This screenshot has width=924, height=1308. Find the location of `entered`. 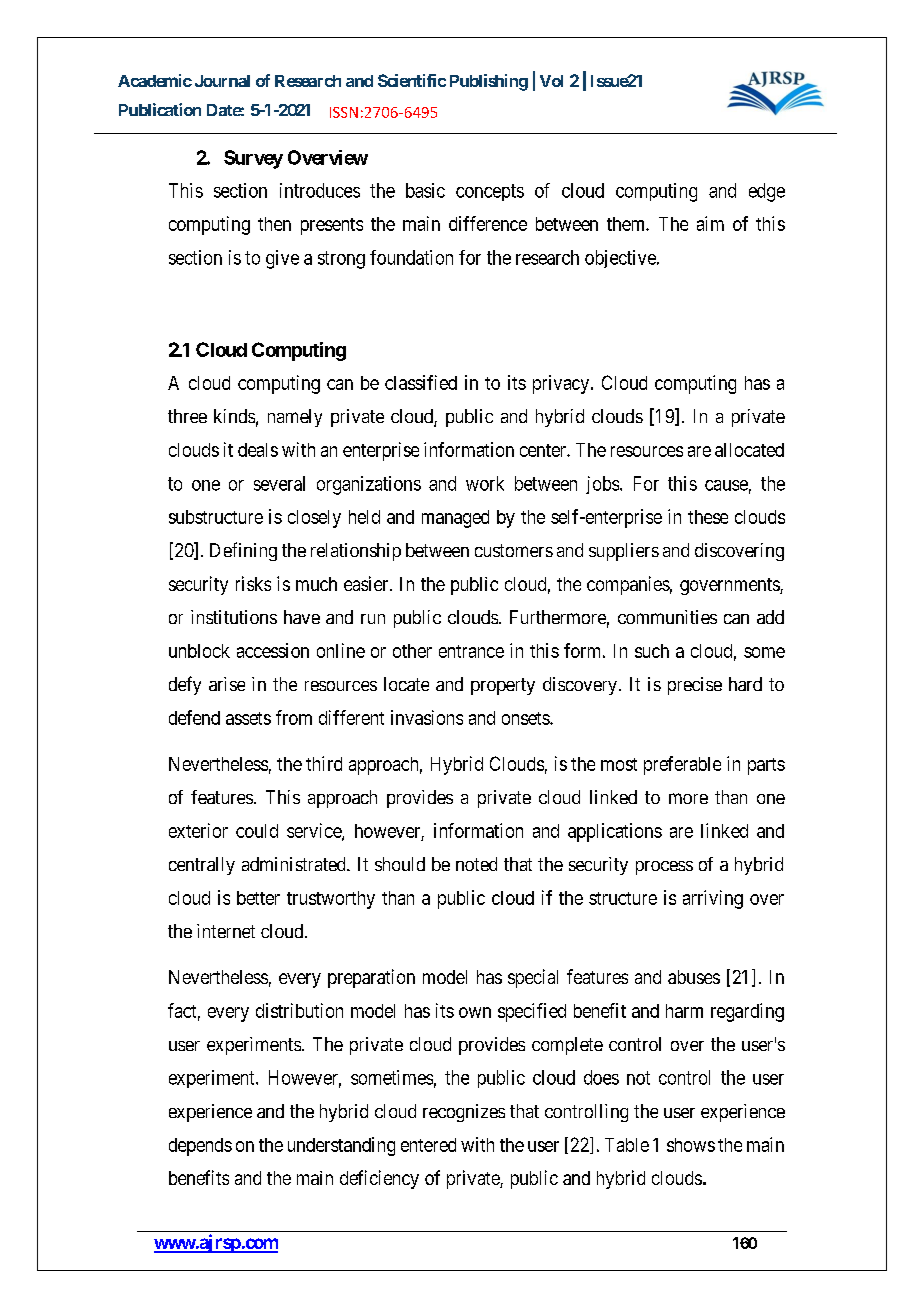

entered is located at coordinates (428, 1145).
